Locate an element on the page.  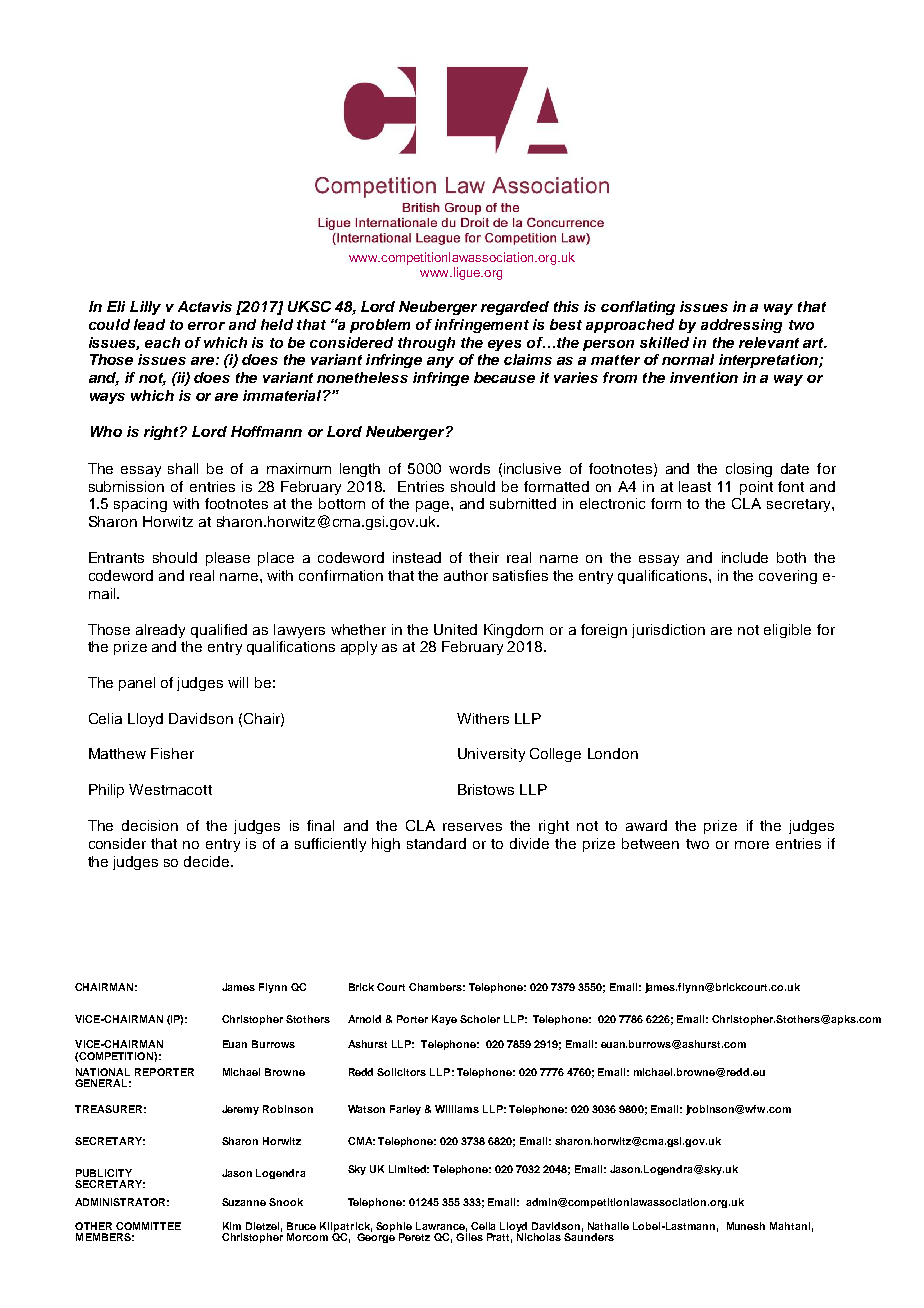
addressing is located at coordinates (741, 326).
